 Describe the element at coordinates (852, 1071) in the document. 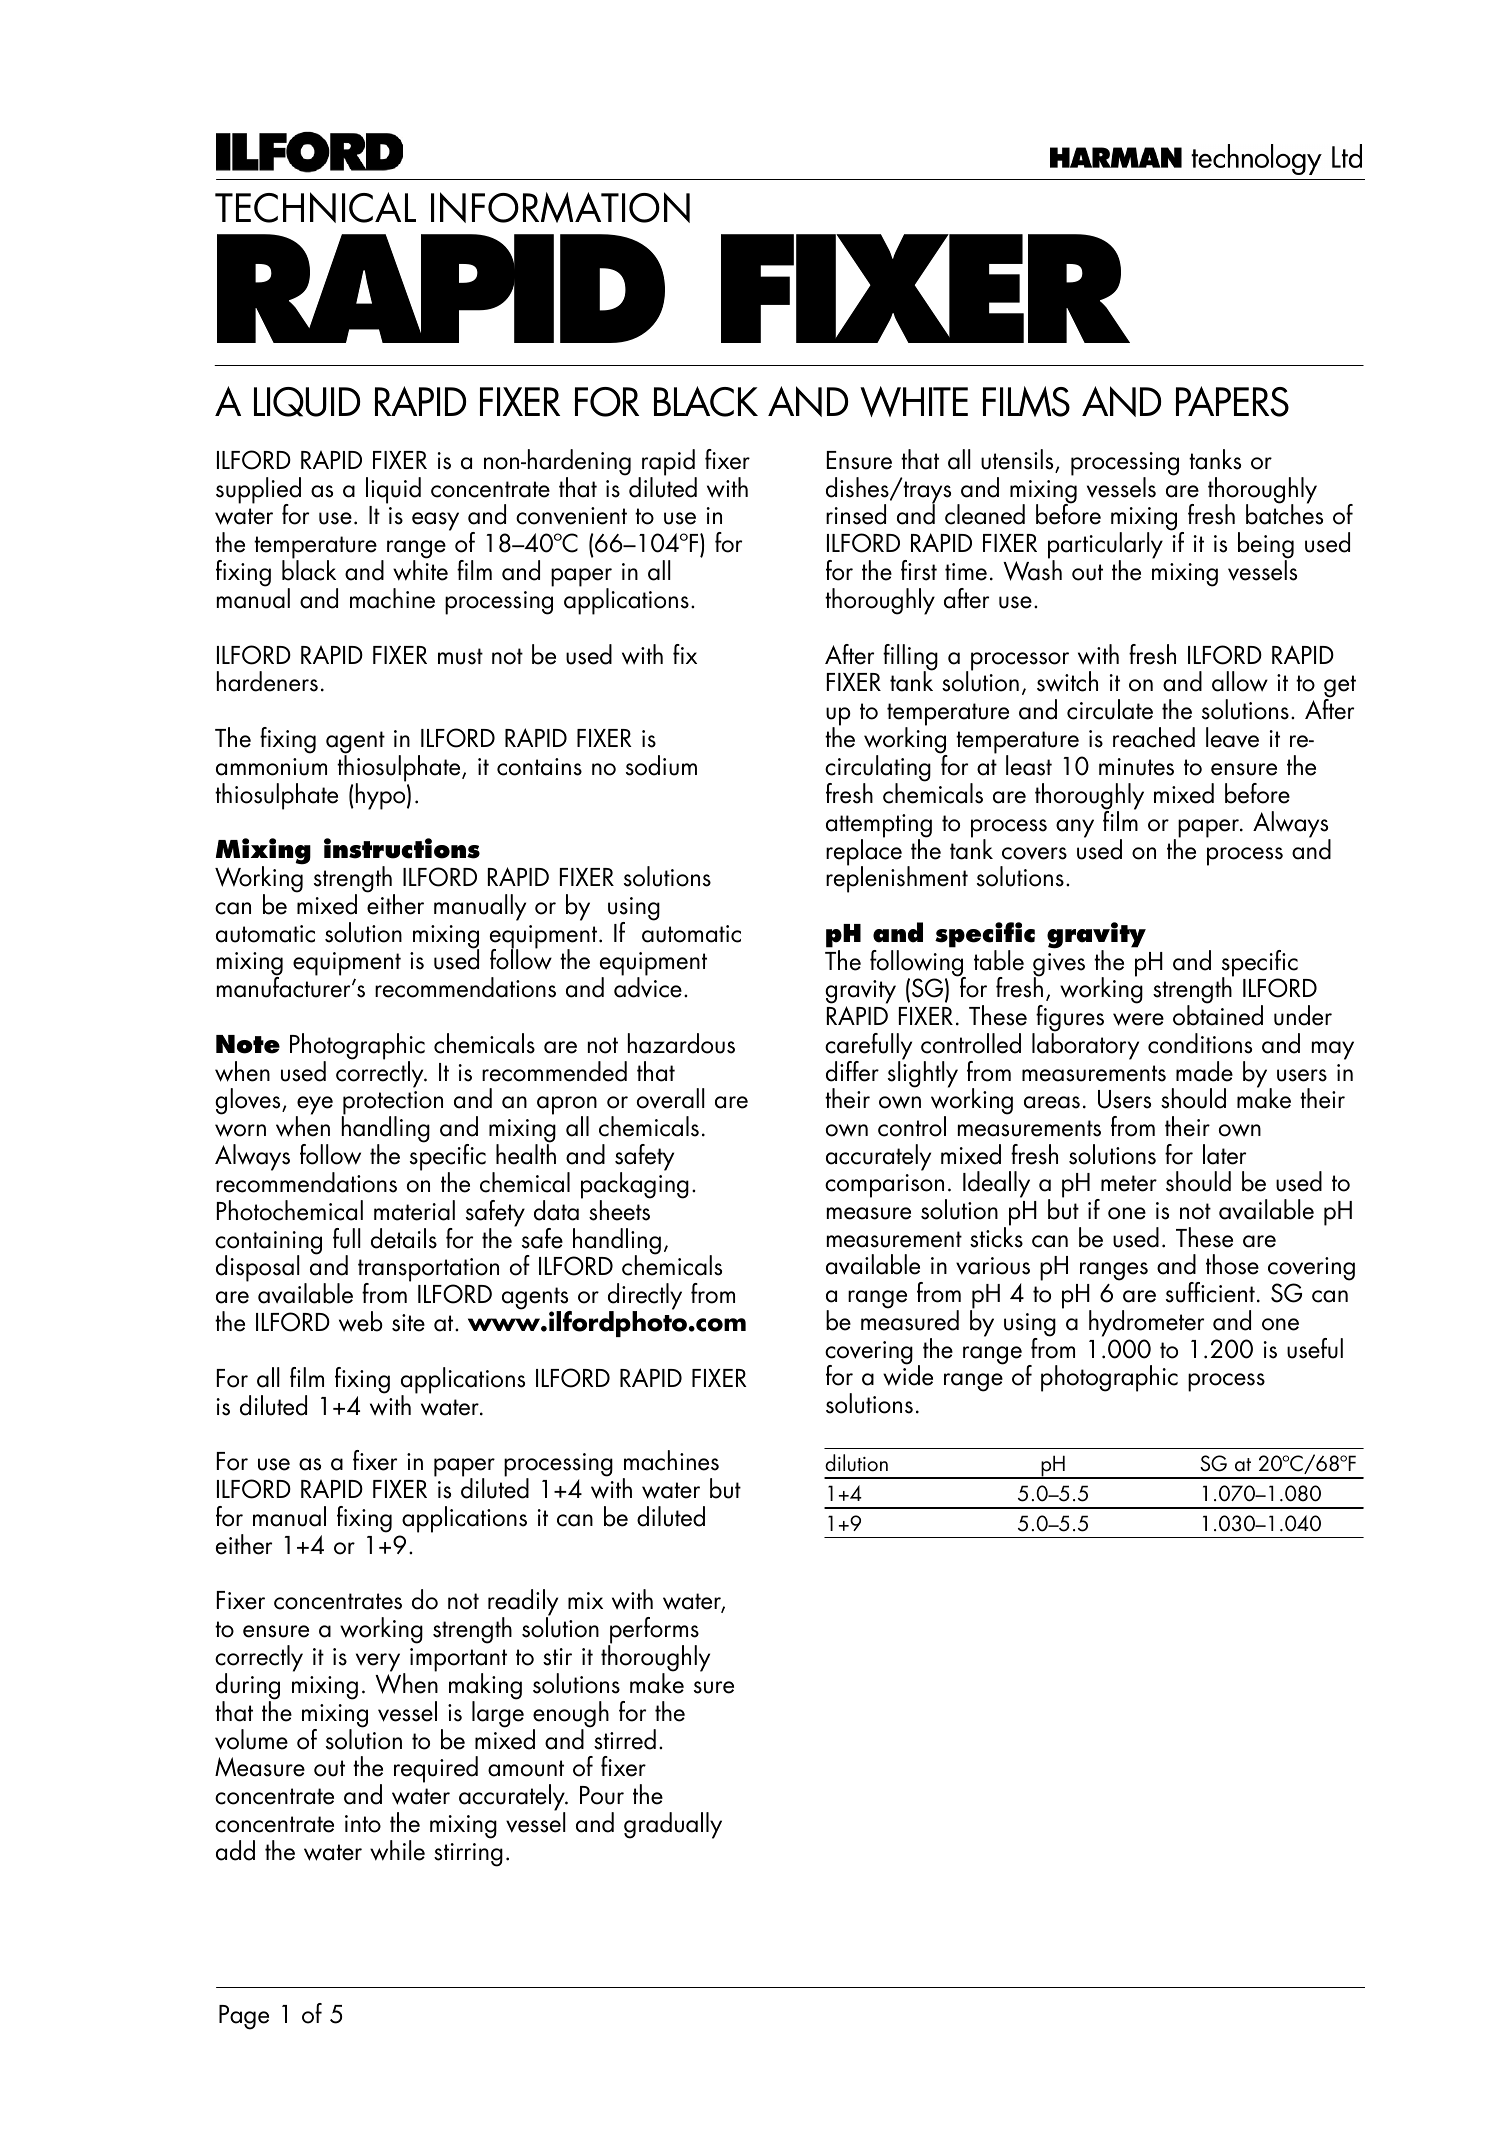

I see `differ` at that location.
